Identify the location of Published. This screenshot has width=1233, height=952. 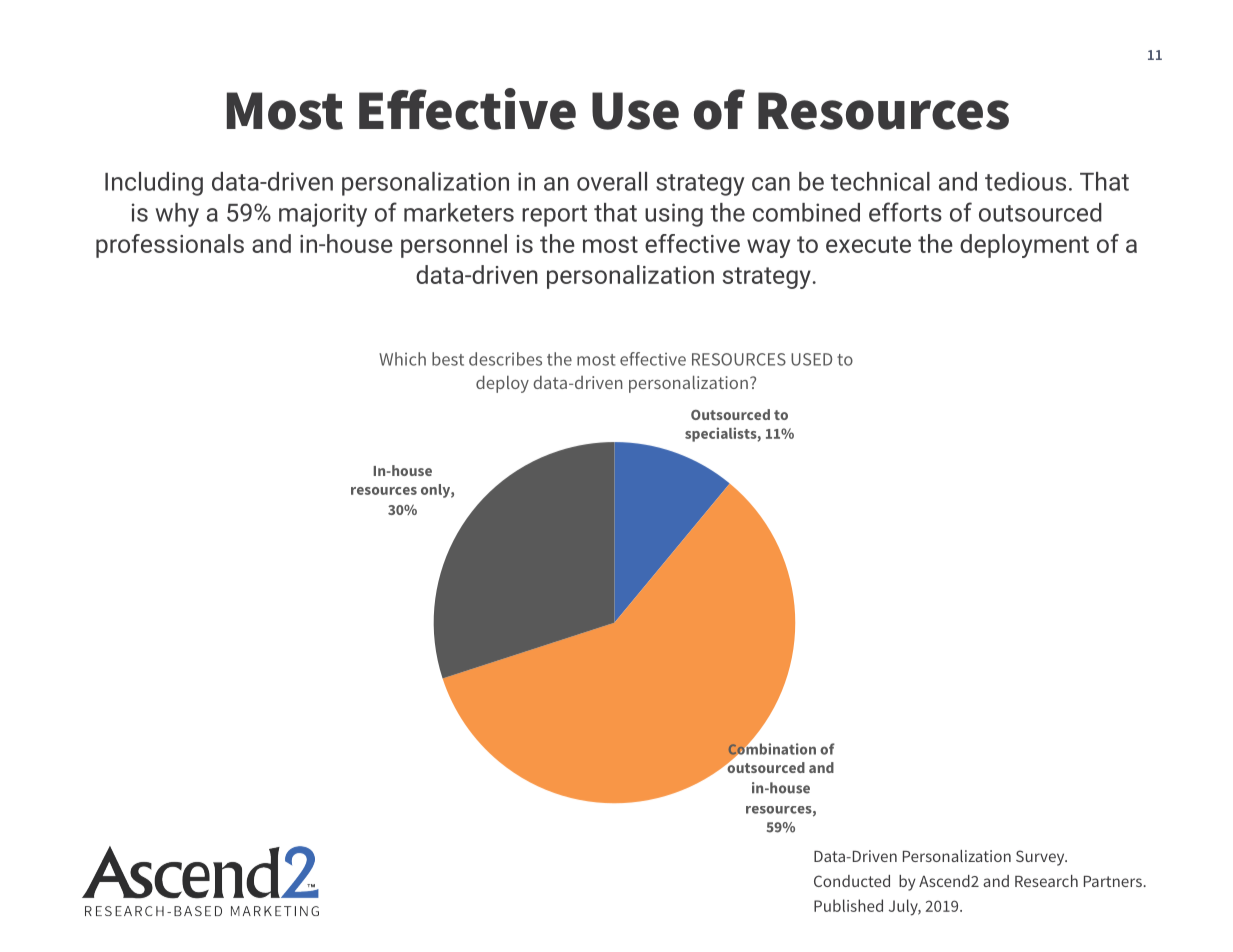
(848, 905).
